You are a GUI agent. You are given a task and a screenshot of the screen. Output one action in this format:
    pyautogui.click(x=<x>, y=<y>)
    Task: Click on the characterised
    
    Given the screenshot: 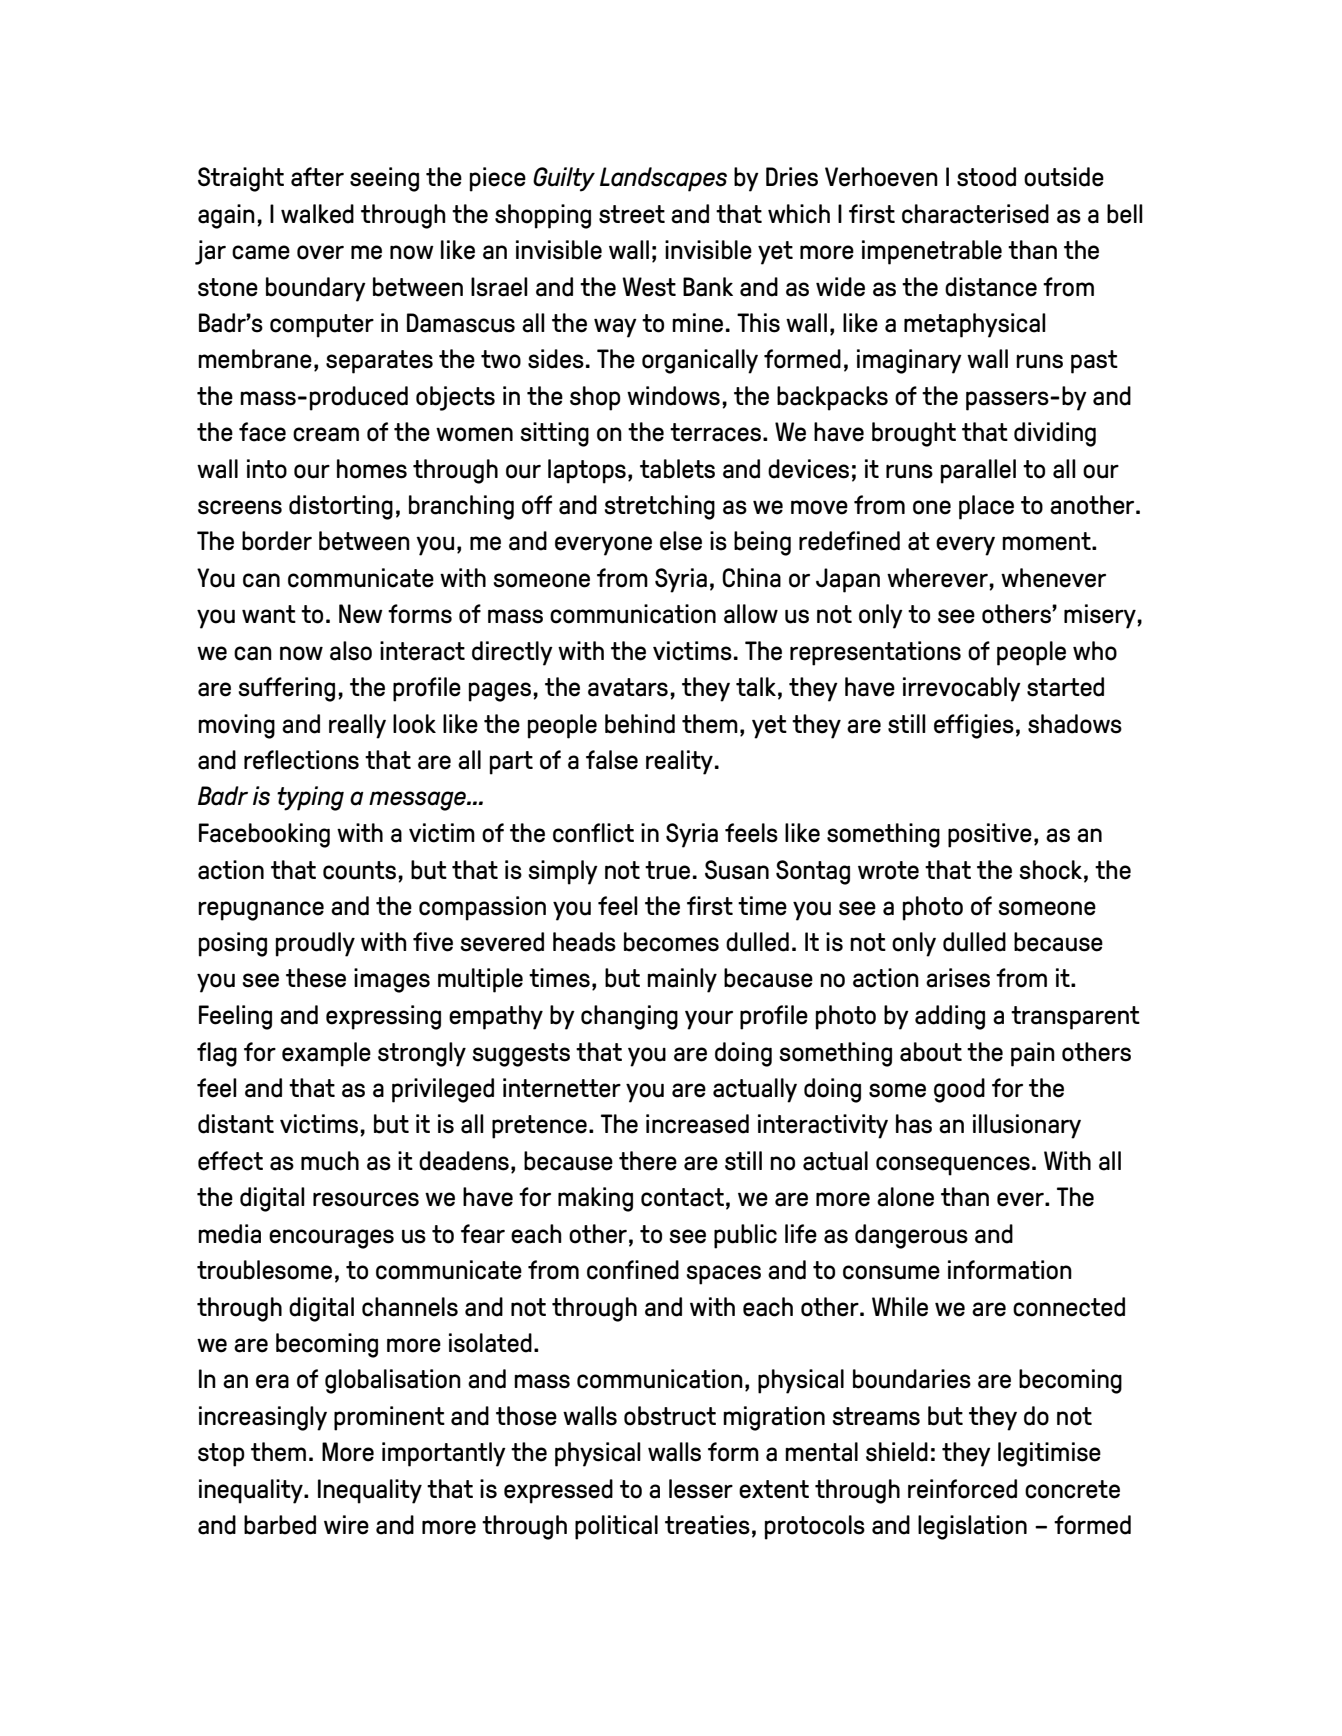 What is the action you would take?
    pyautogui.click(x=975, y=214)
